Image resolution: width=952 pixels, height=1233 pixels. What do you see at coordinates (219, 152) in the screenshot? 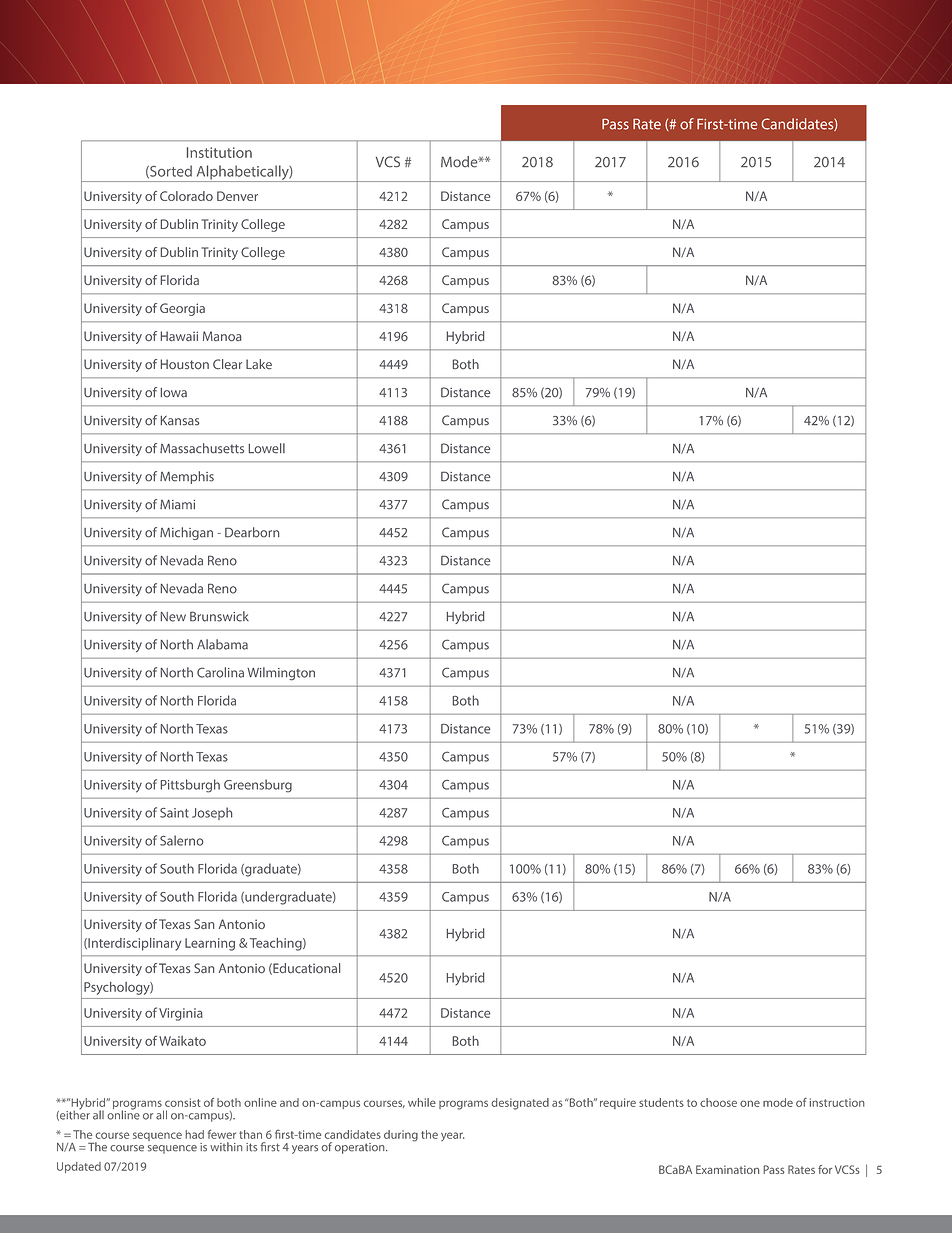
I see `Institution` at bounding box center [219, 152].
